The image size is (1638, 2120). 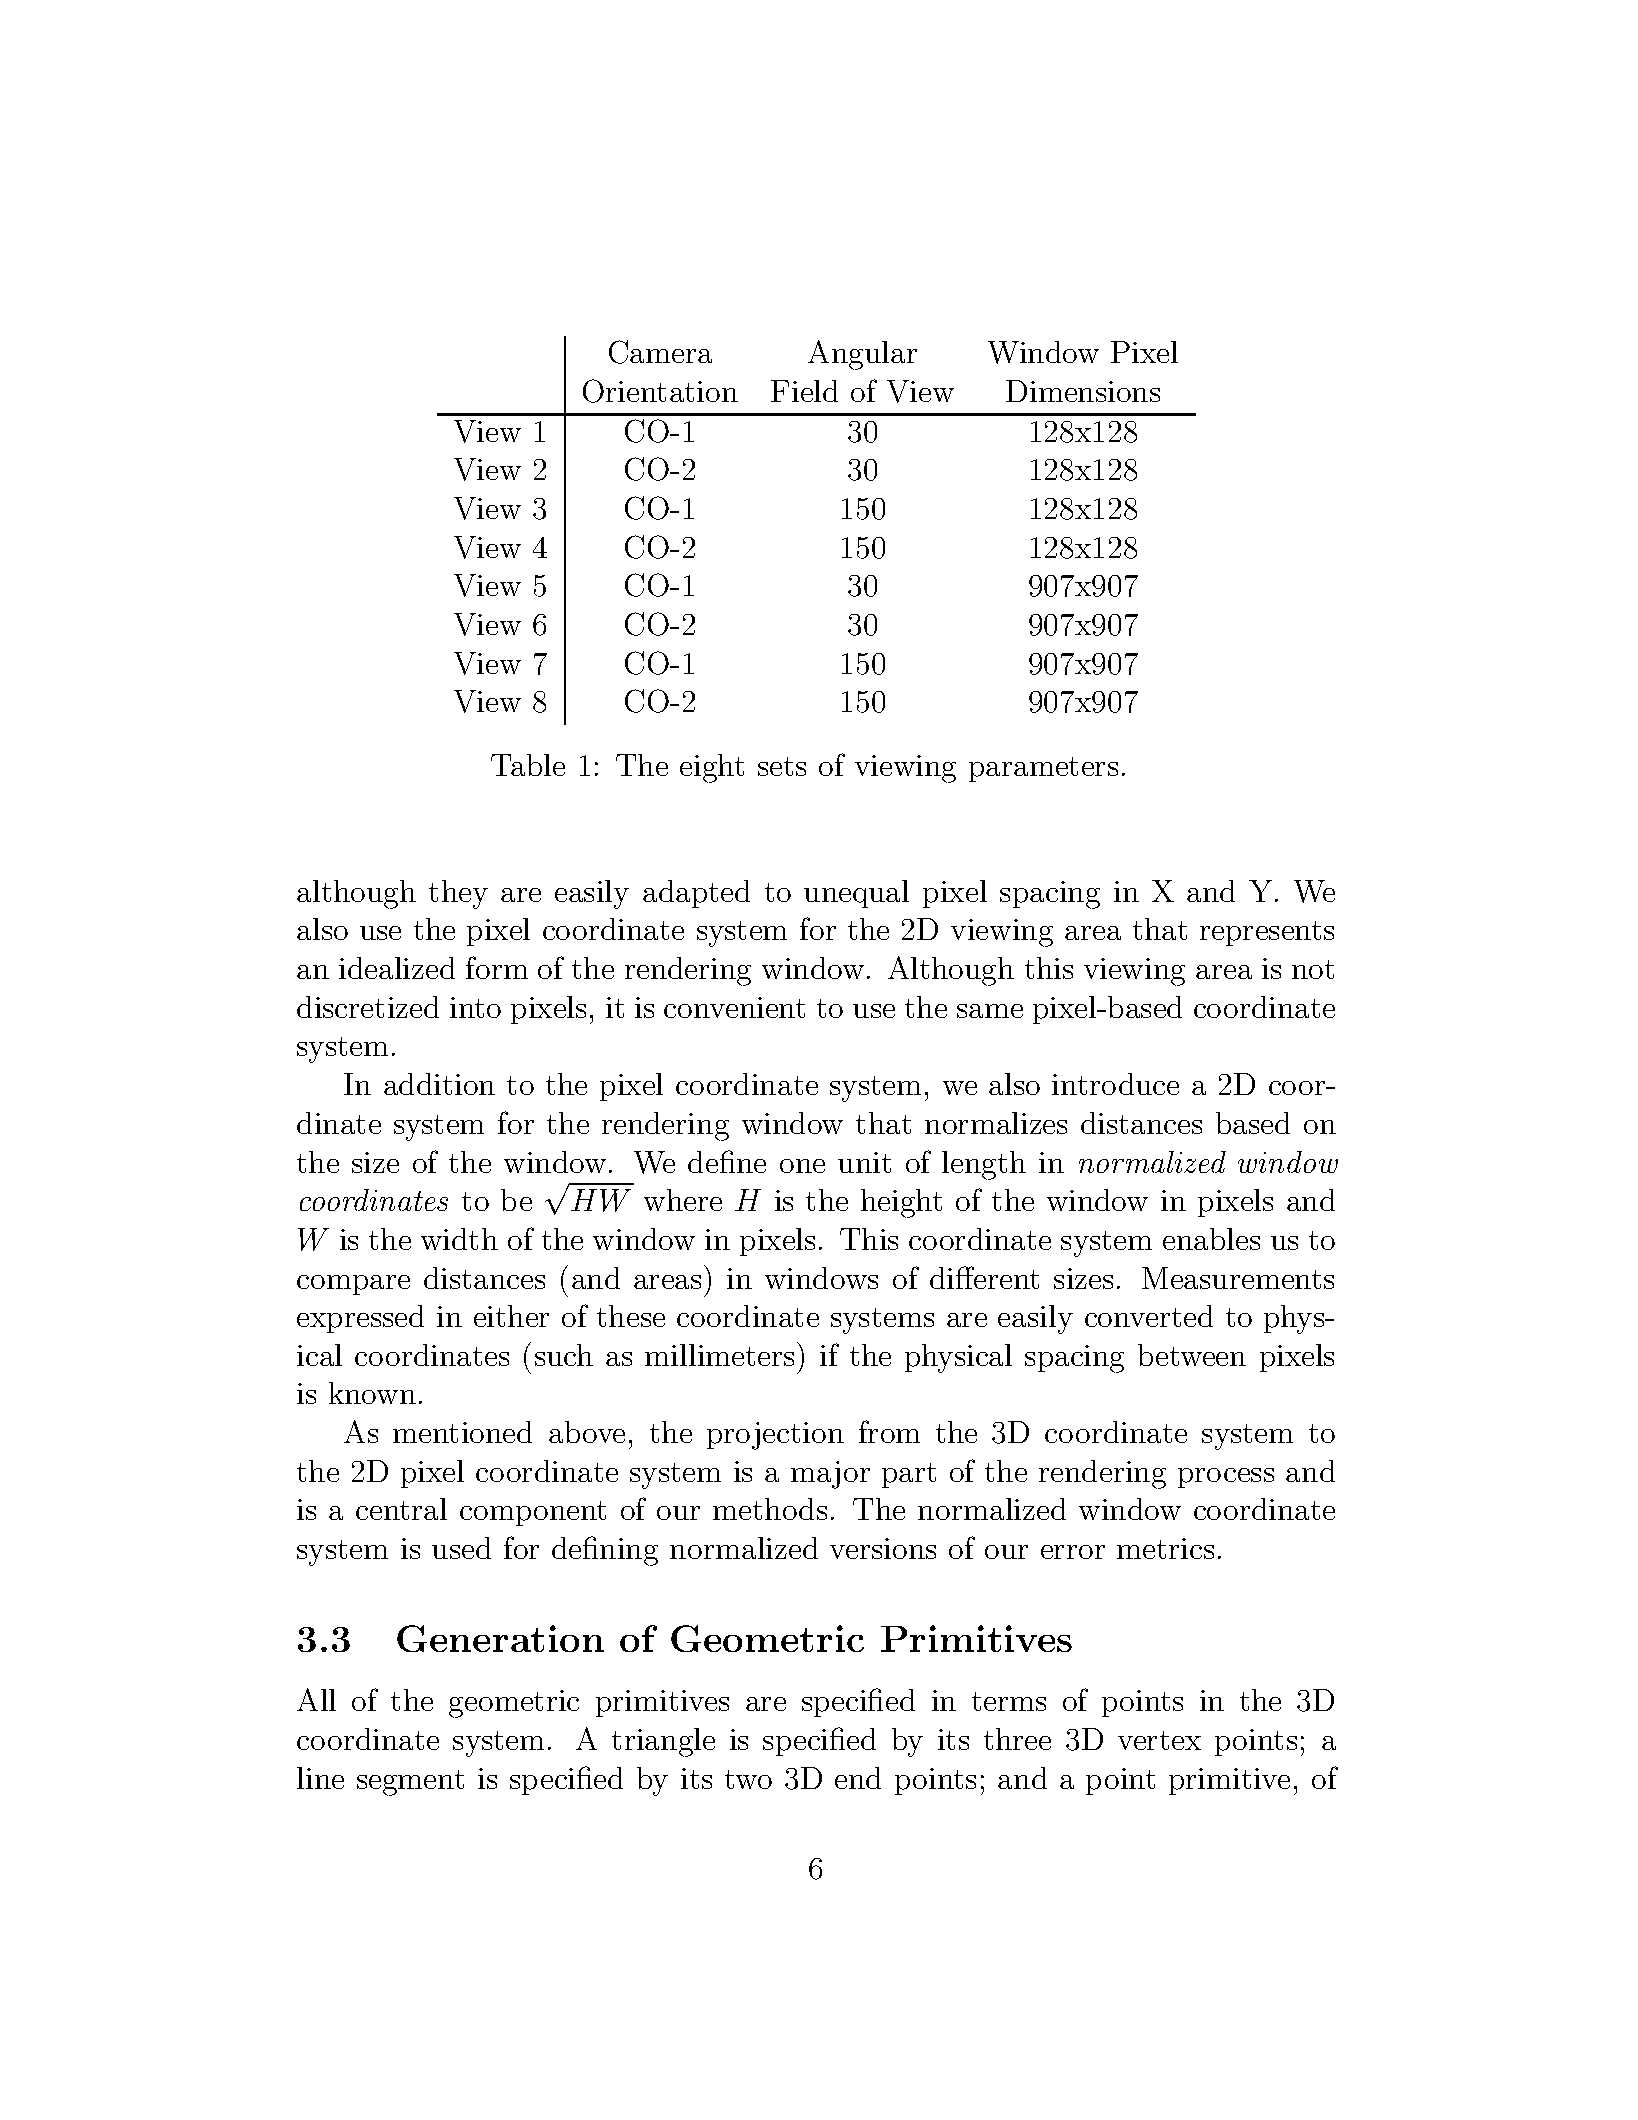 What do you see at coordinates (410, 1783) in the document?
I see `segment` at bounding box center [410, 1783].
